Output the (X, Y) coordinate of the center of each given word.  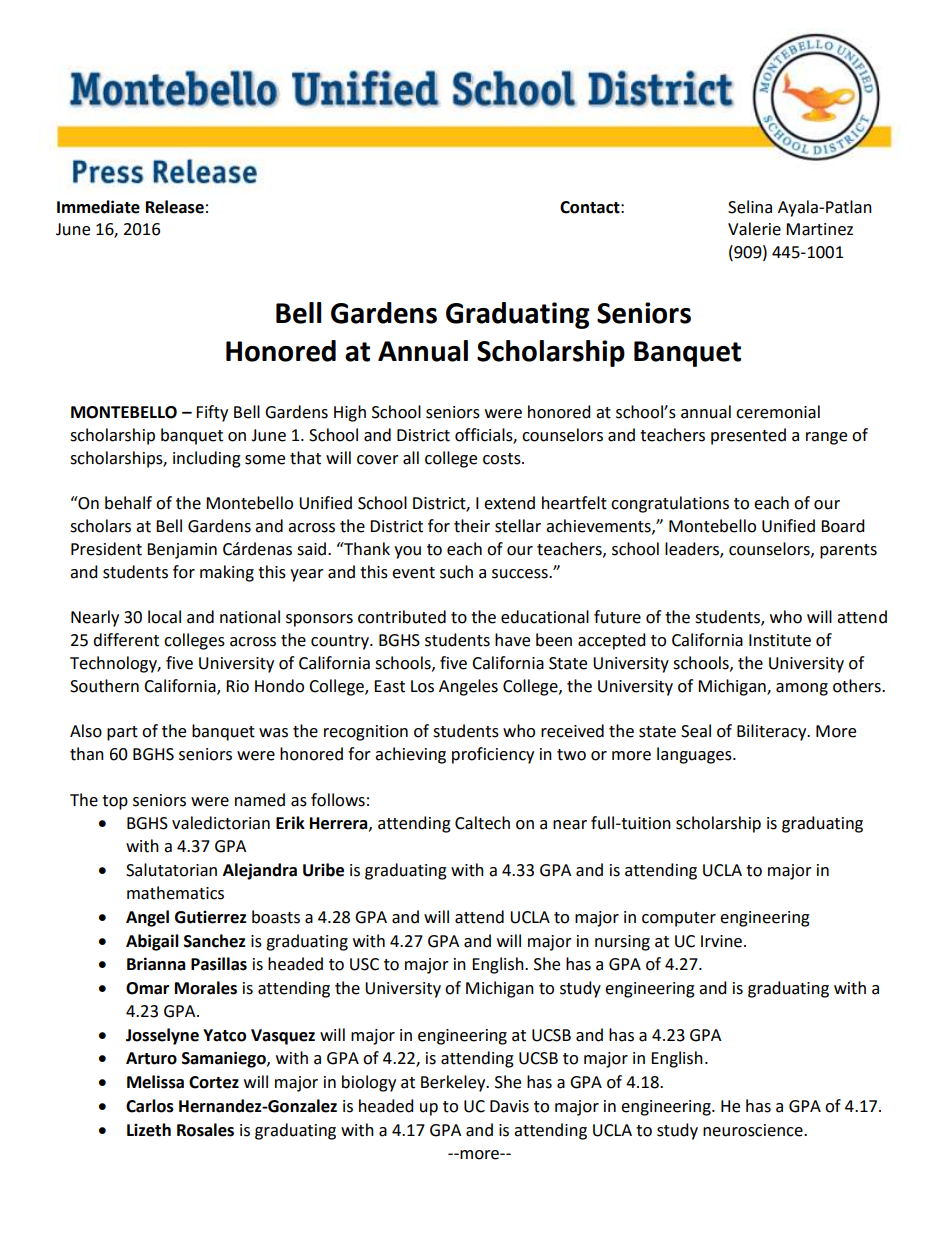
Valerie (754, 229)
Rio (237, 686)
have (512, 640)
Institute (780, 640)
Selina (750, 207)
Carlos (150, 1106)
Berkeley (454, 1083)
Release (175, 207)
